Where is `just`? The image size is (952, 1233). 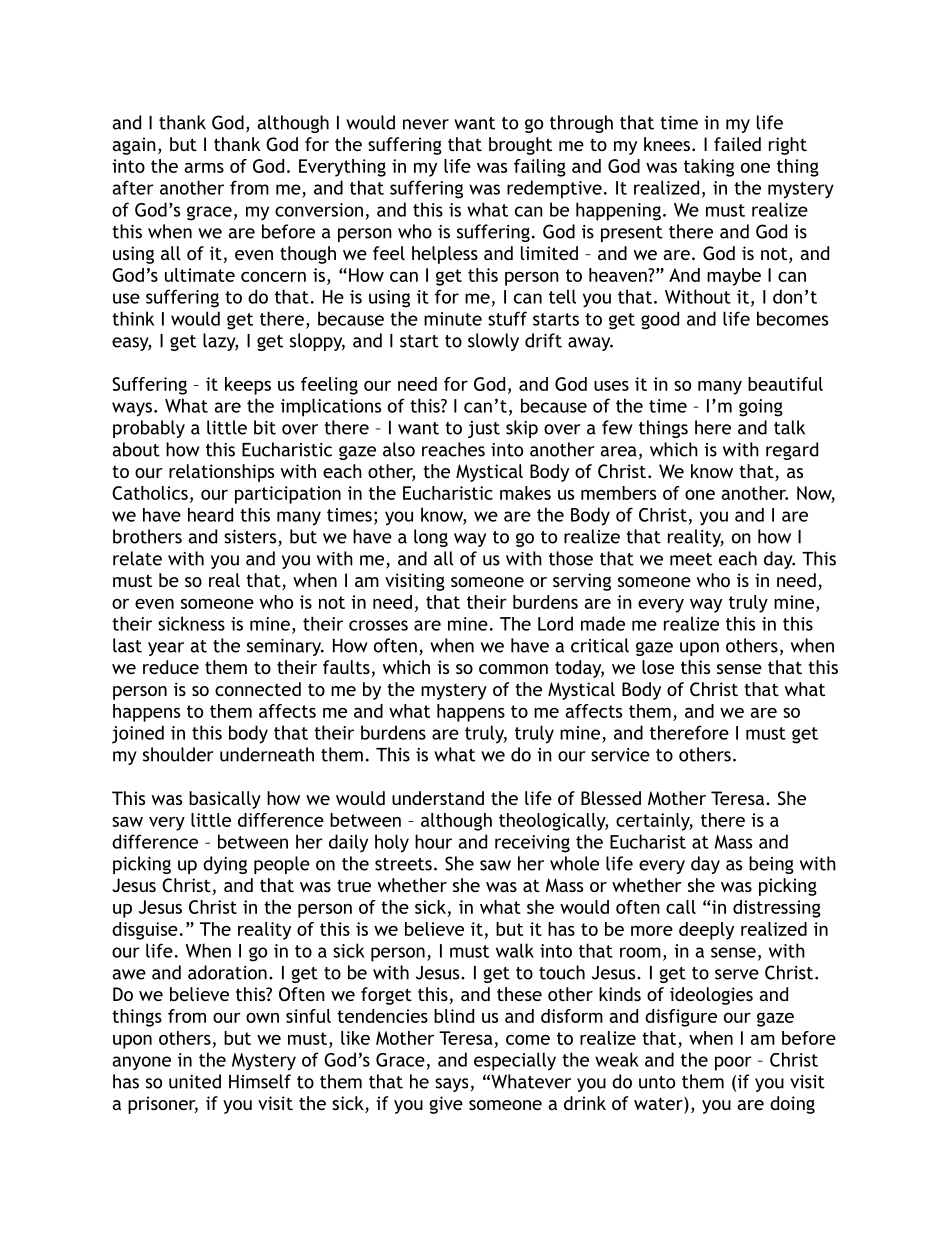 just is located at coordinates (484, 429).
